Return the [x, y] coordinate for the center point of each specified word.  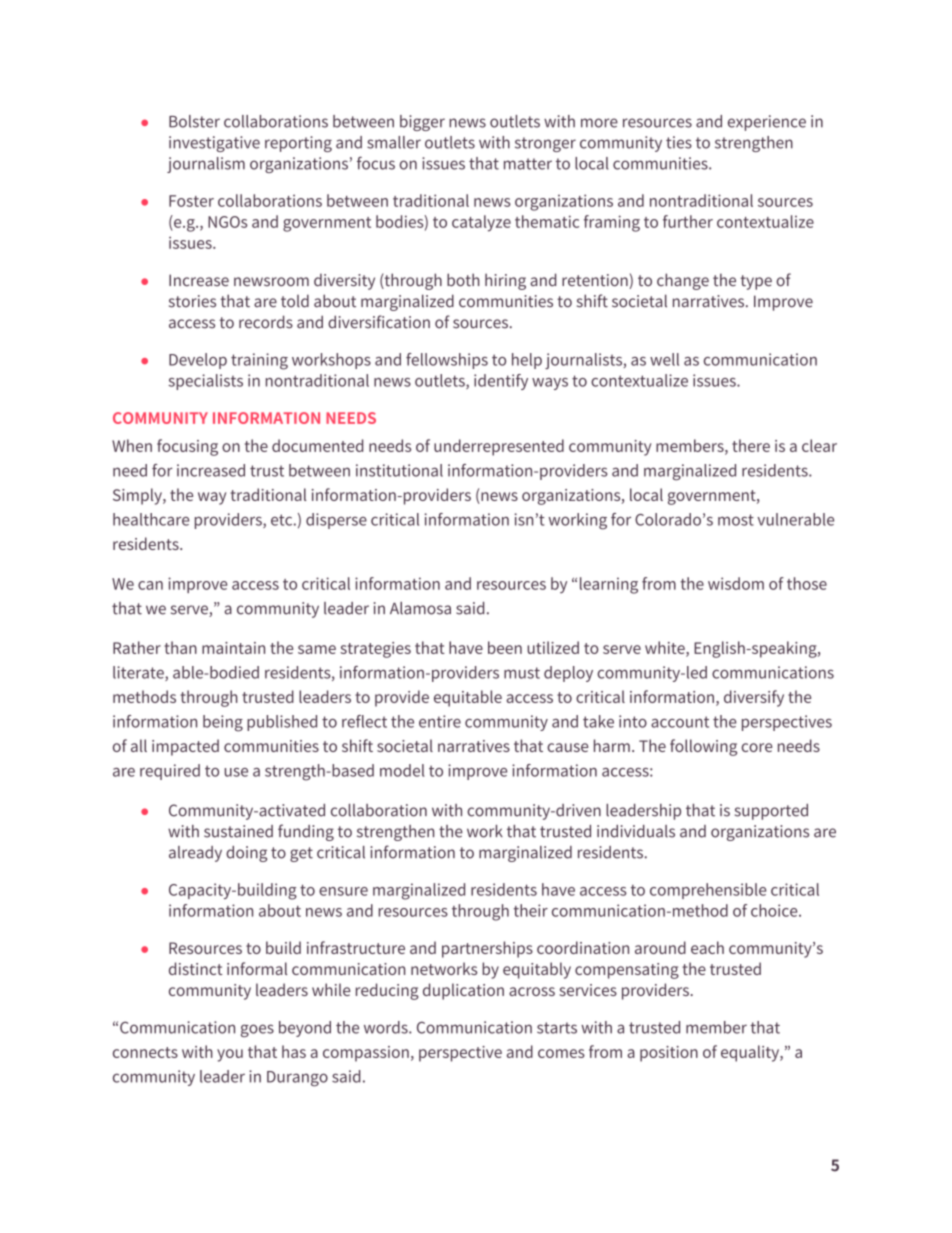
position [669, 1054]
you [230, 1055]
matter [528, 164]
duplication [463, 991]
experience [767, 123]
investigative [214, 144]
